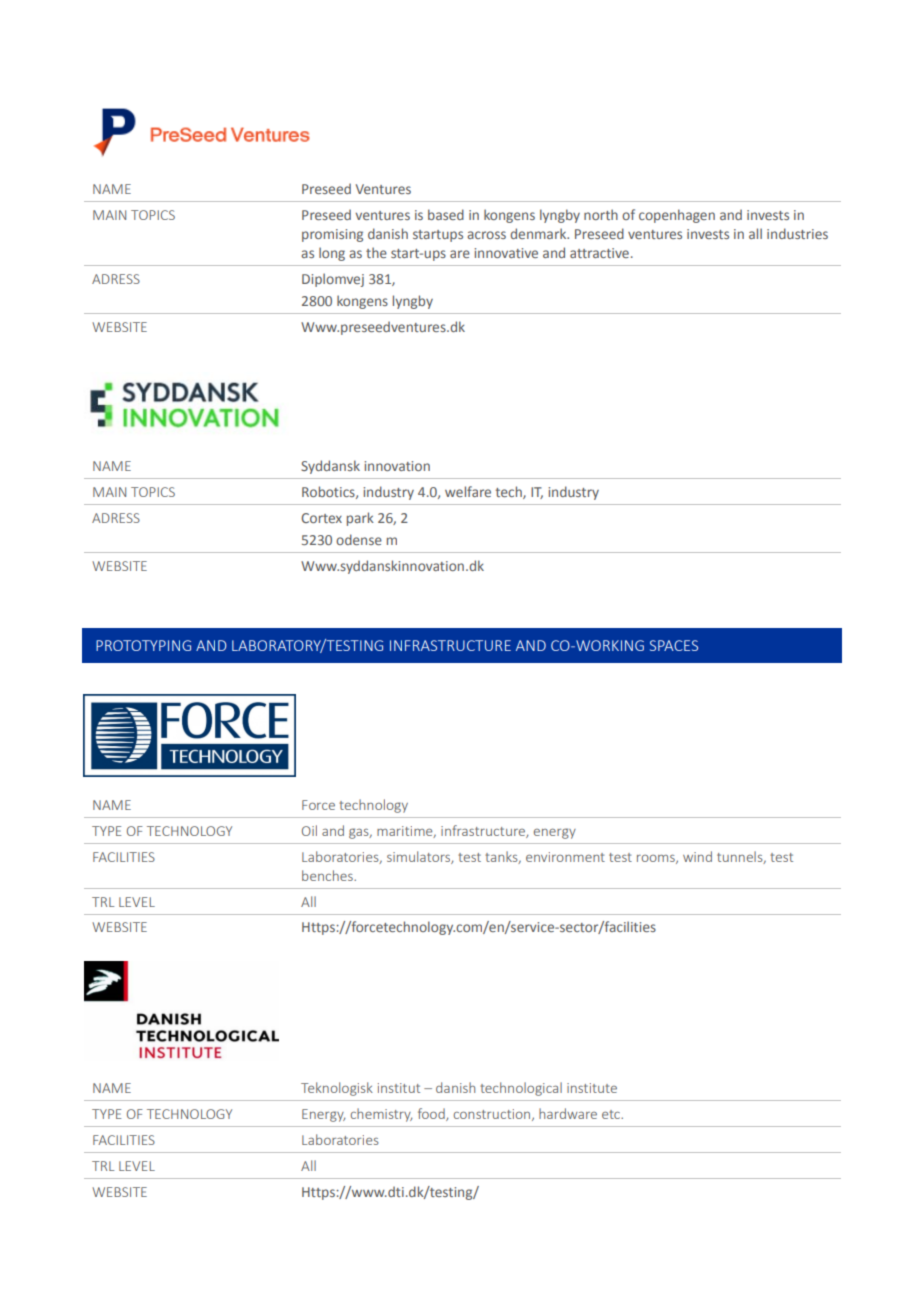 Image resolution: width=924 pixels, height=1308 pixels. Describe the element at coordinates (332, 235) in the image. I see `promising` at that location.
